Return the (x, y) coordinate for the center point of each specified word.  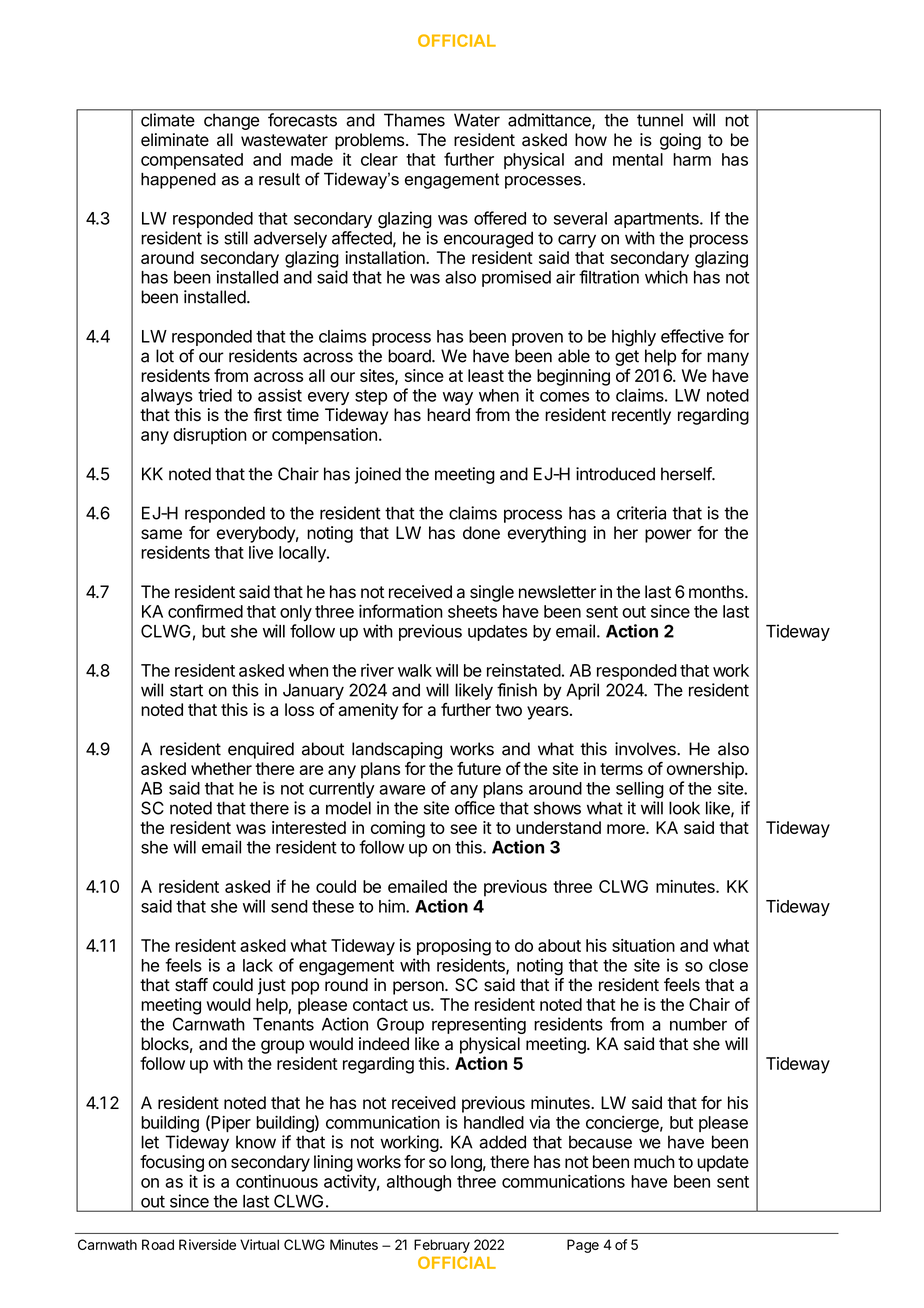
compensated (192, 161)
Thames (414, 120)
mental (638, 159)
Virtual (259, 1244)
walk (415, 670)
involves (646, 749)
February (442, 1246)
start (186, 690)
